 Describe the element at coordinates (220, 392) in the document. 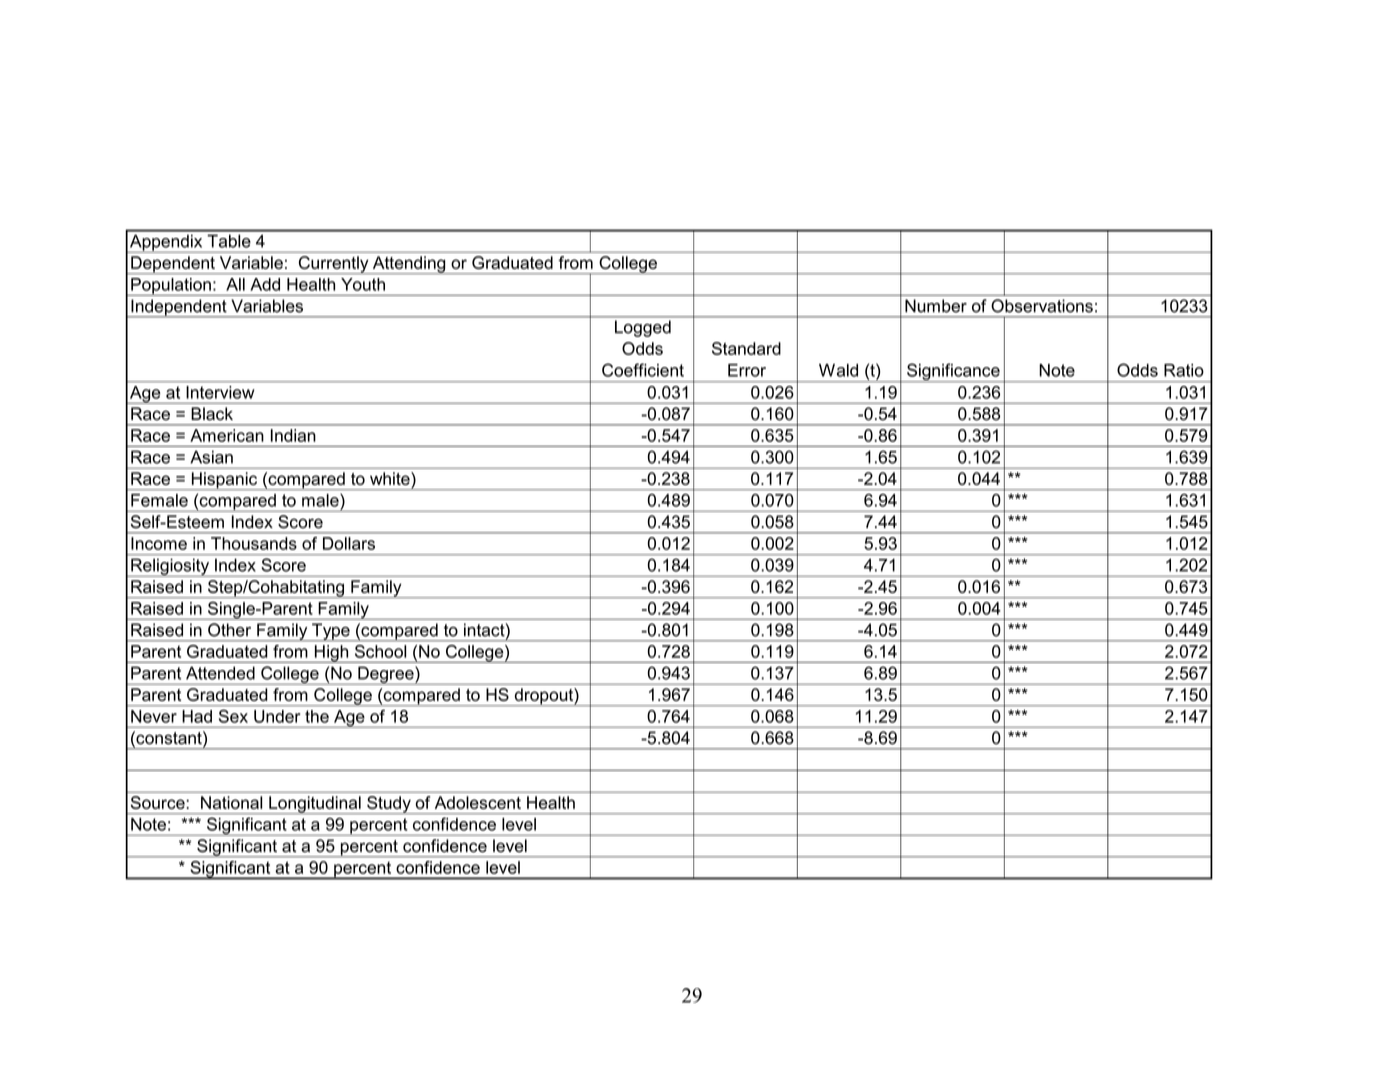

I see `Interview` at that location.
